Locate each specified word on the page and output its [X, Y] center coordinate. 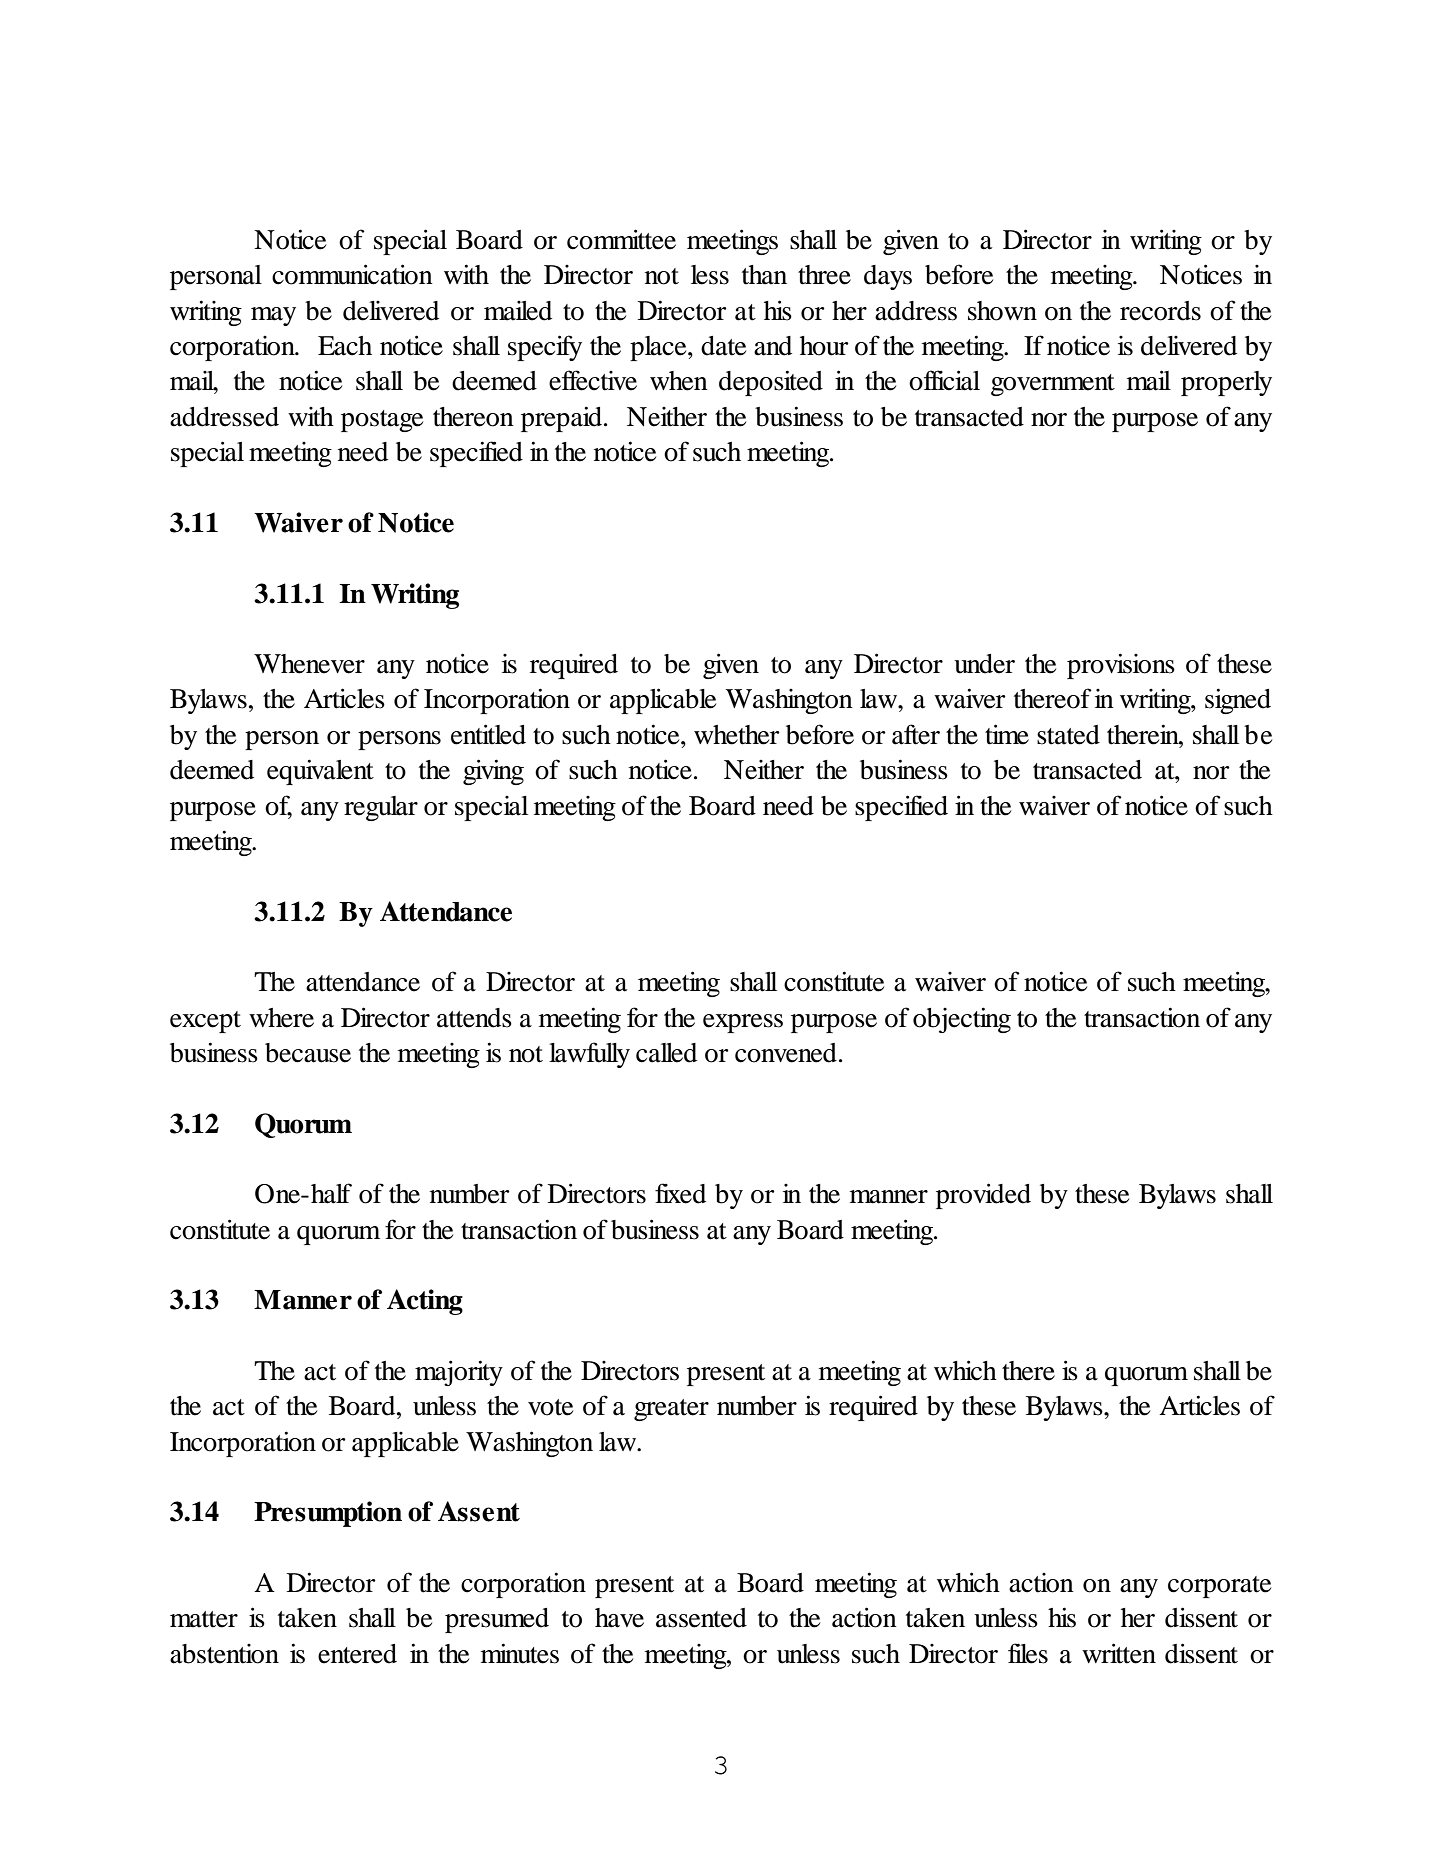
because [308, 1053]
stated [1068, 735]
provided [983, 1196]
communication [352, 274]
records [1160, 311]
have [619, 1618]
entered [357, 1654]
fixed [680, 1193]
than [764, 275]
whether [737, 735]
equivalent [320, 772]
